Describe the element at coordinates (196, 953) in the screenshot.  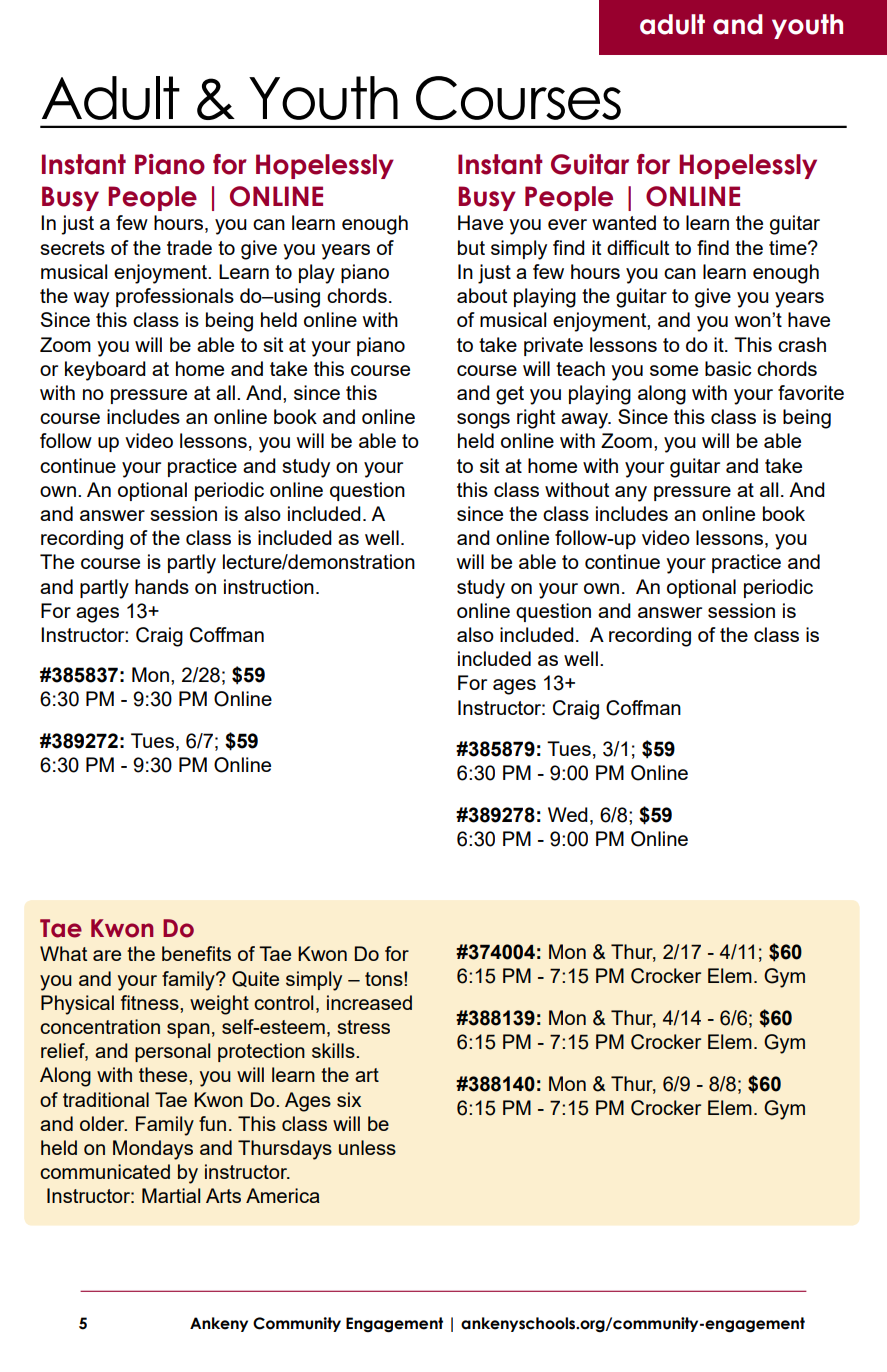
I see `benefits` at that location.
